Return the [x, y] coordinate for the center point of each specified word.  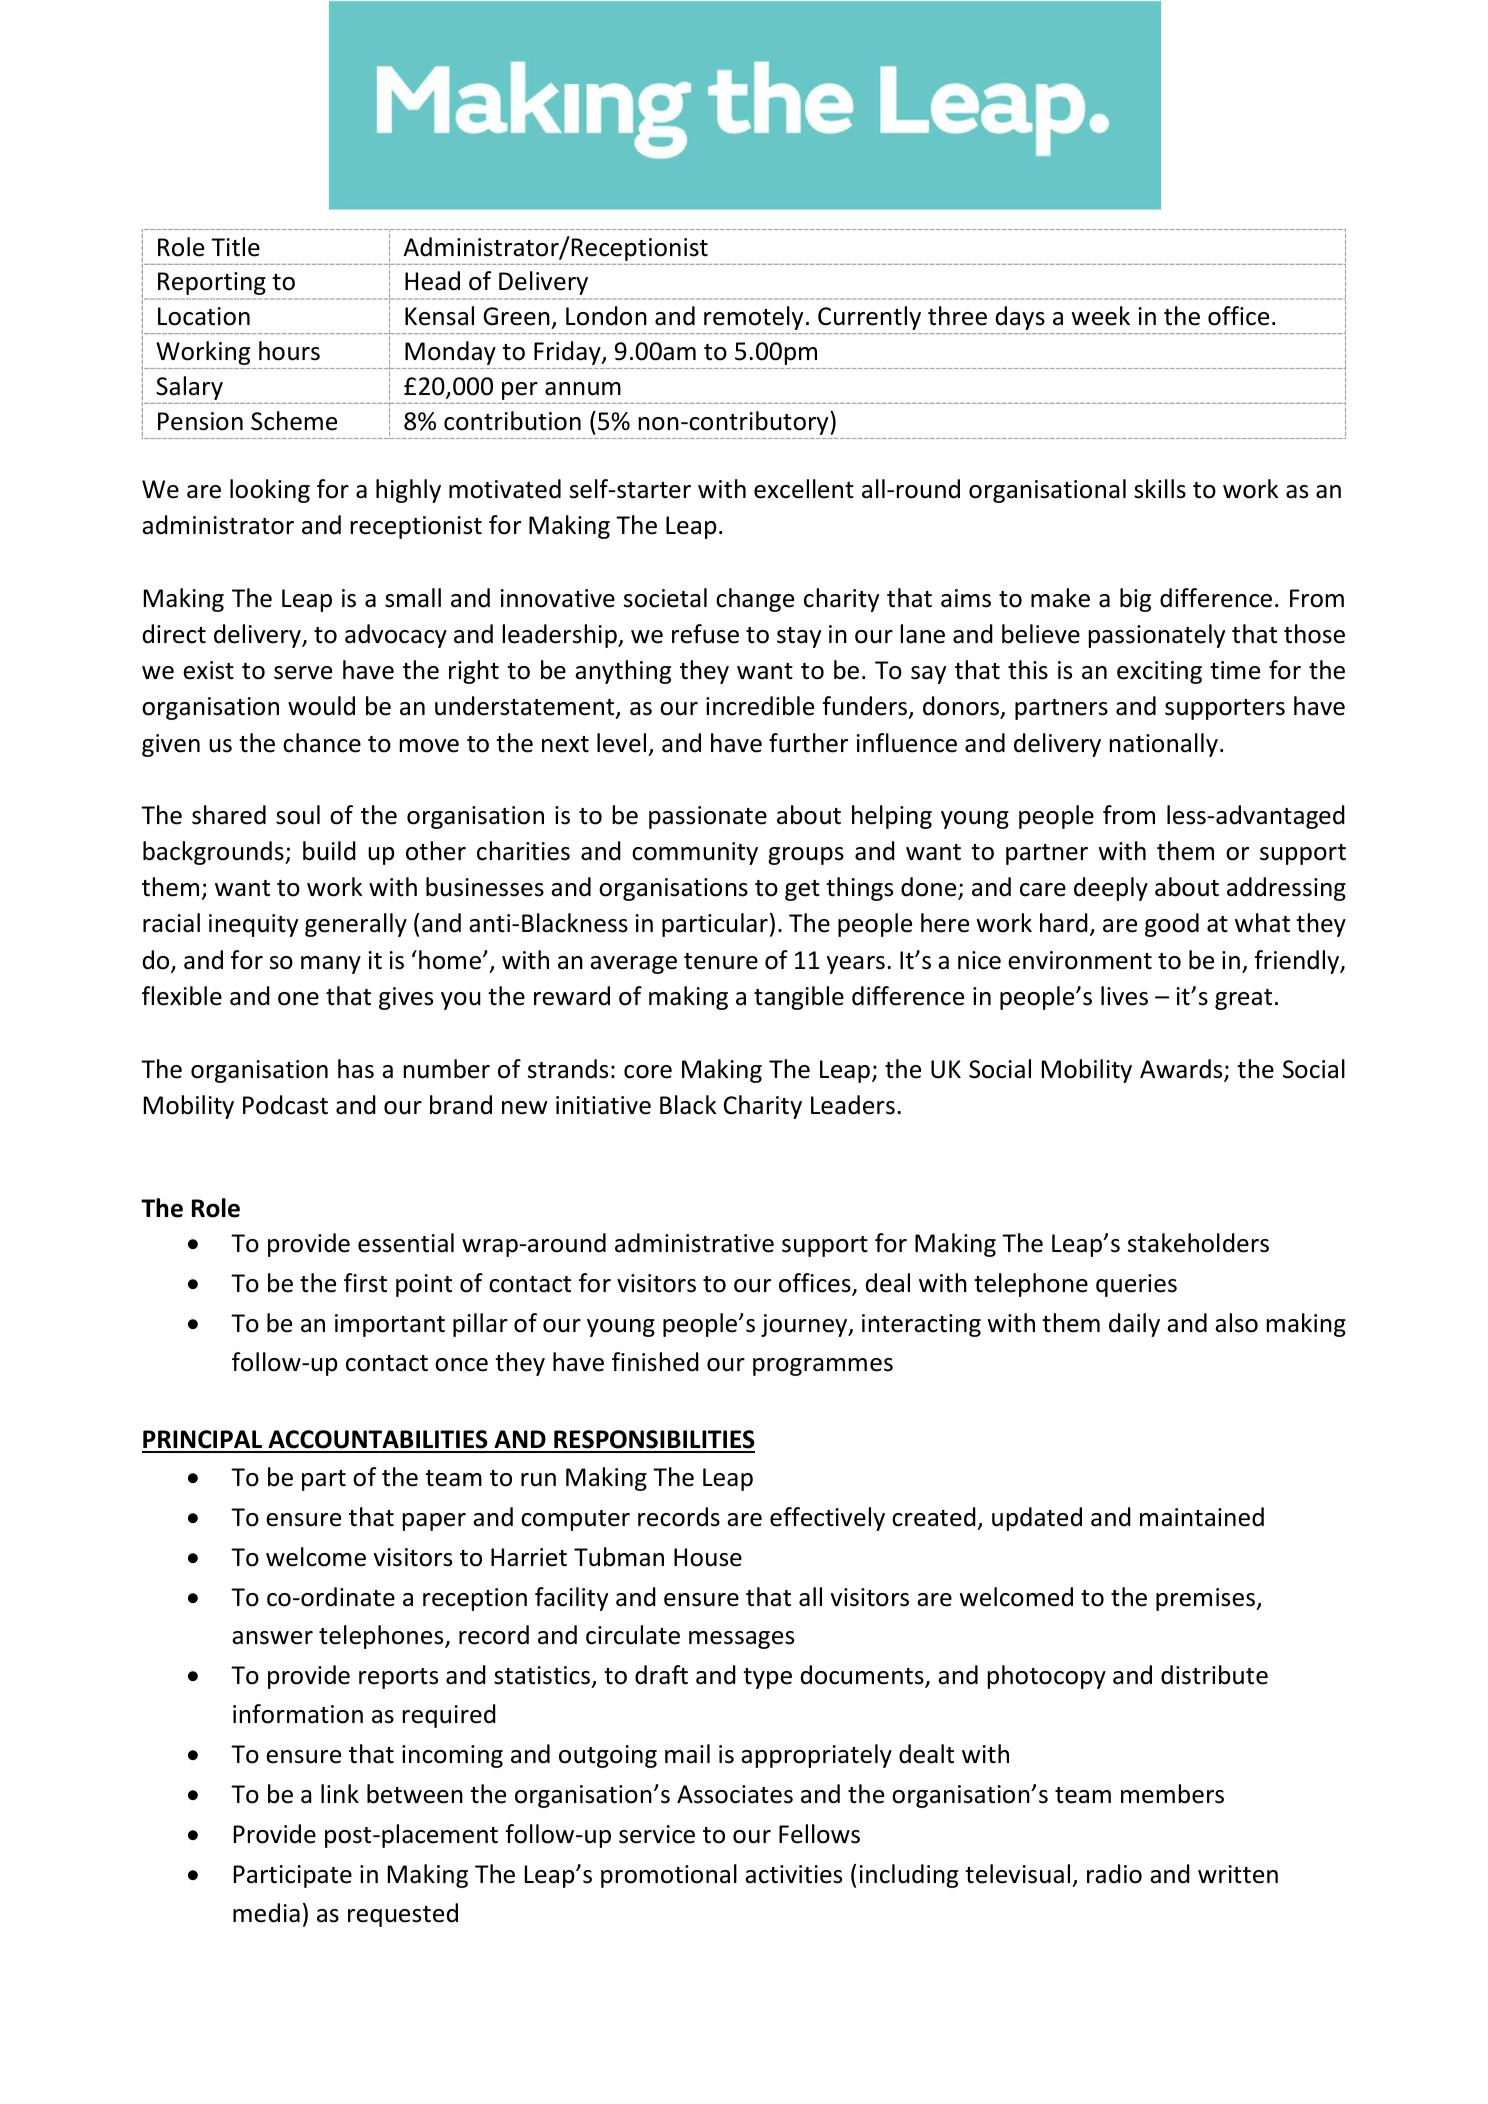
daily [1134, 1325]
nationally [1164, 745]
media [266, 1913]
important [390, 1325]
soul [298, 815]
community [695, 853]
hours [289, 351]
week [1100, 316]
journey [805, 1325]
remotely [753, 318]
